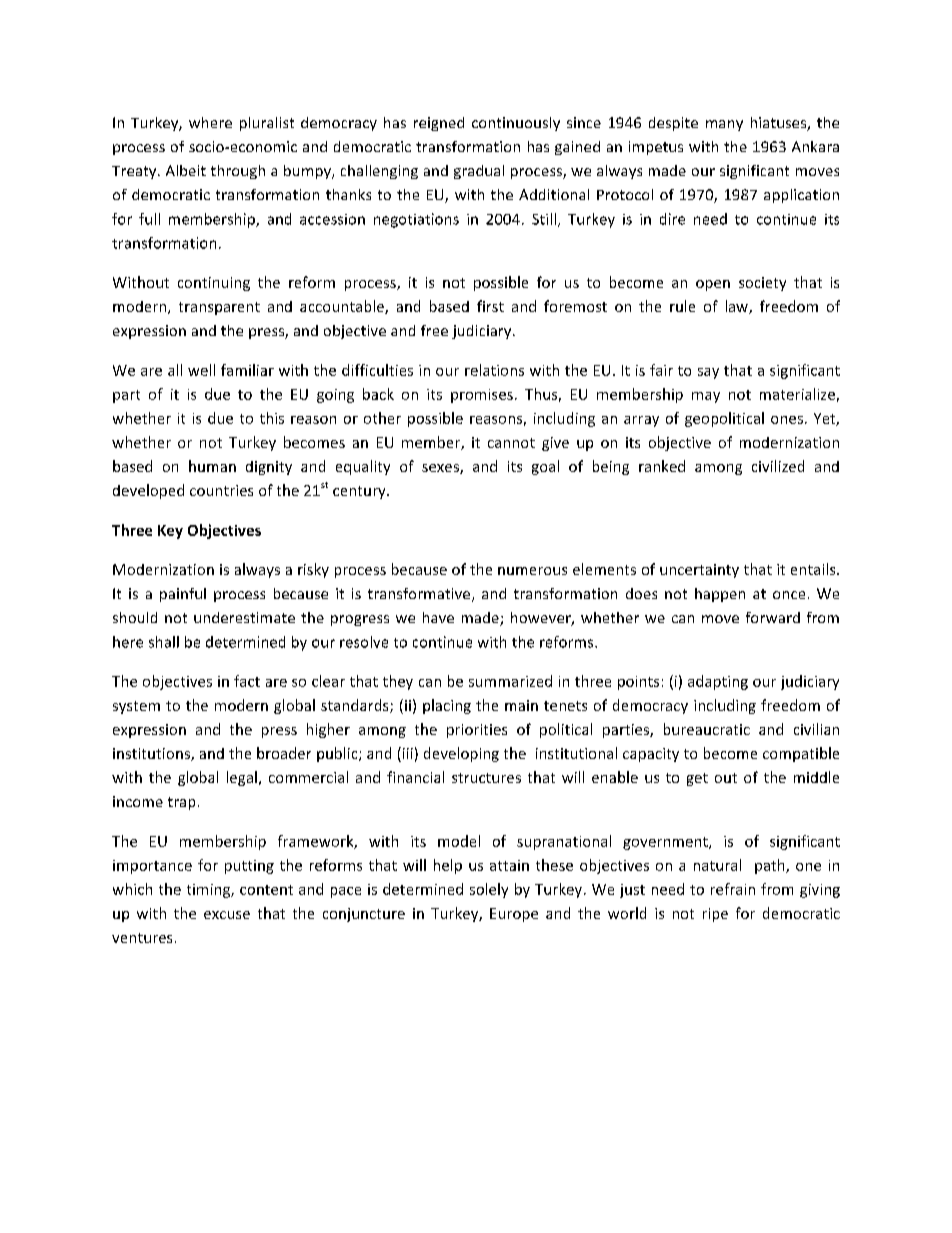  I want to click on uncertainty, so click(699, 571).
